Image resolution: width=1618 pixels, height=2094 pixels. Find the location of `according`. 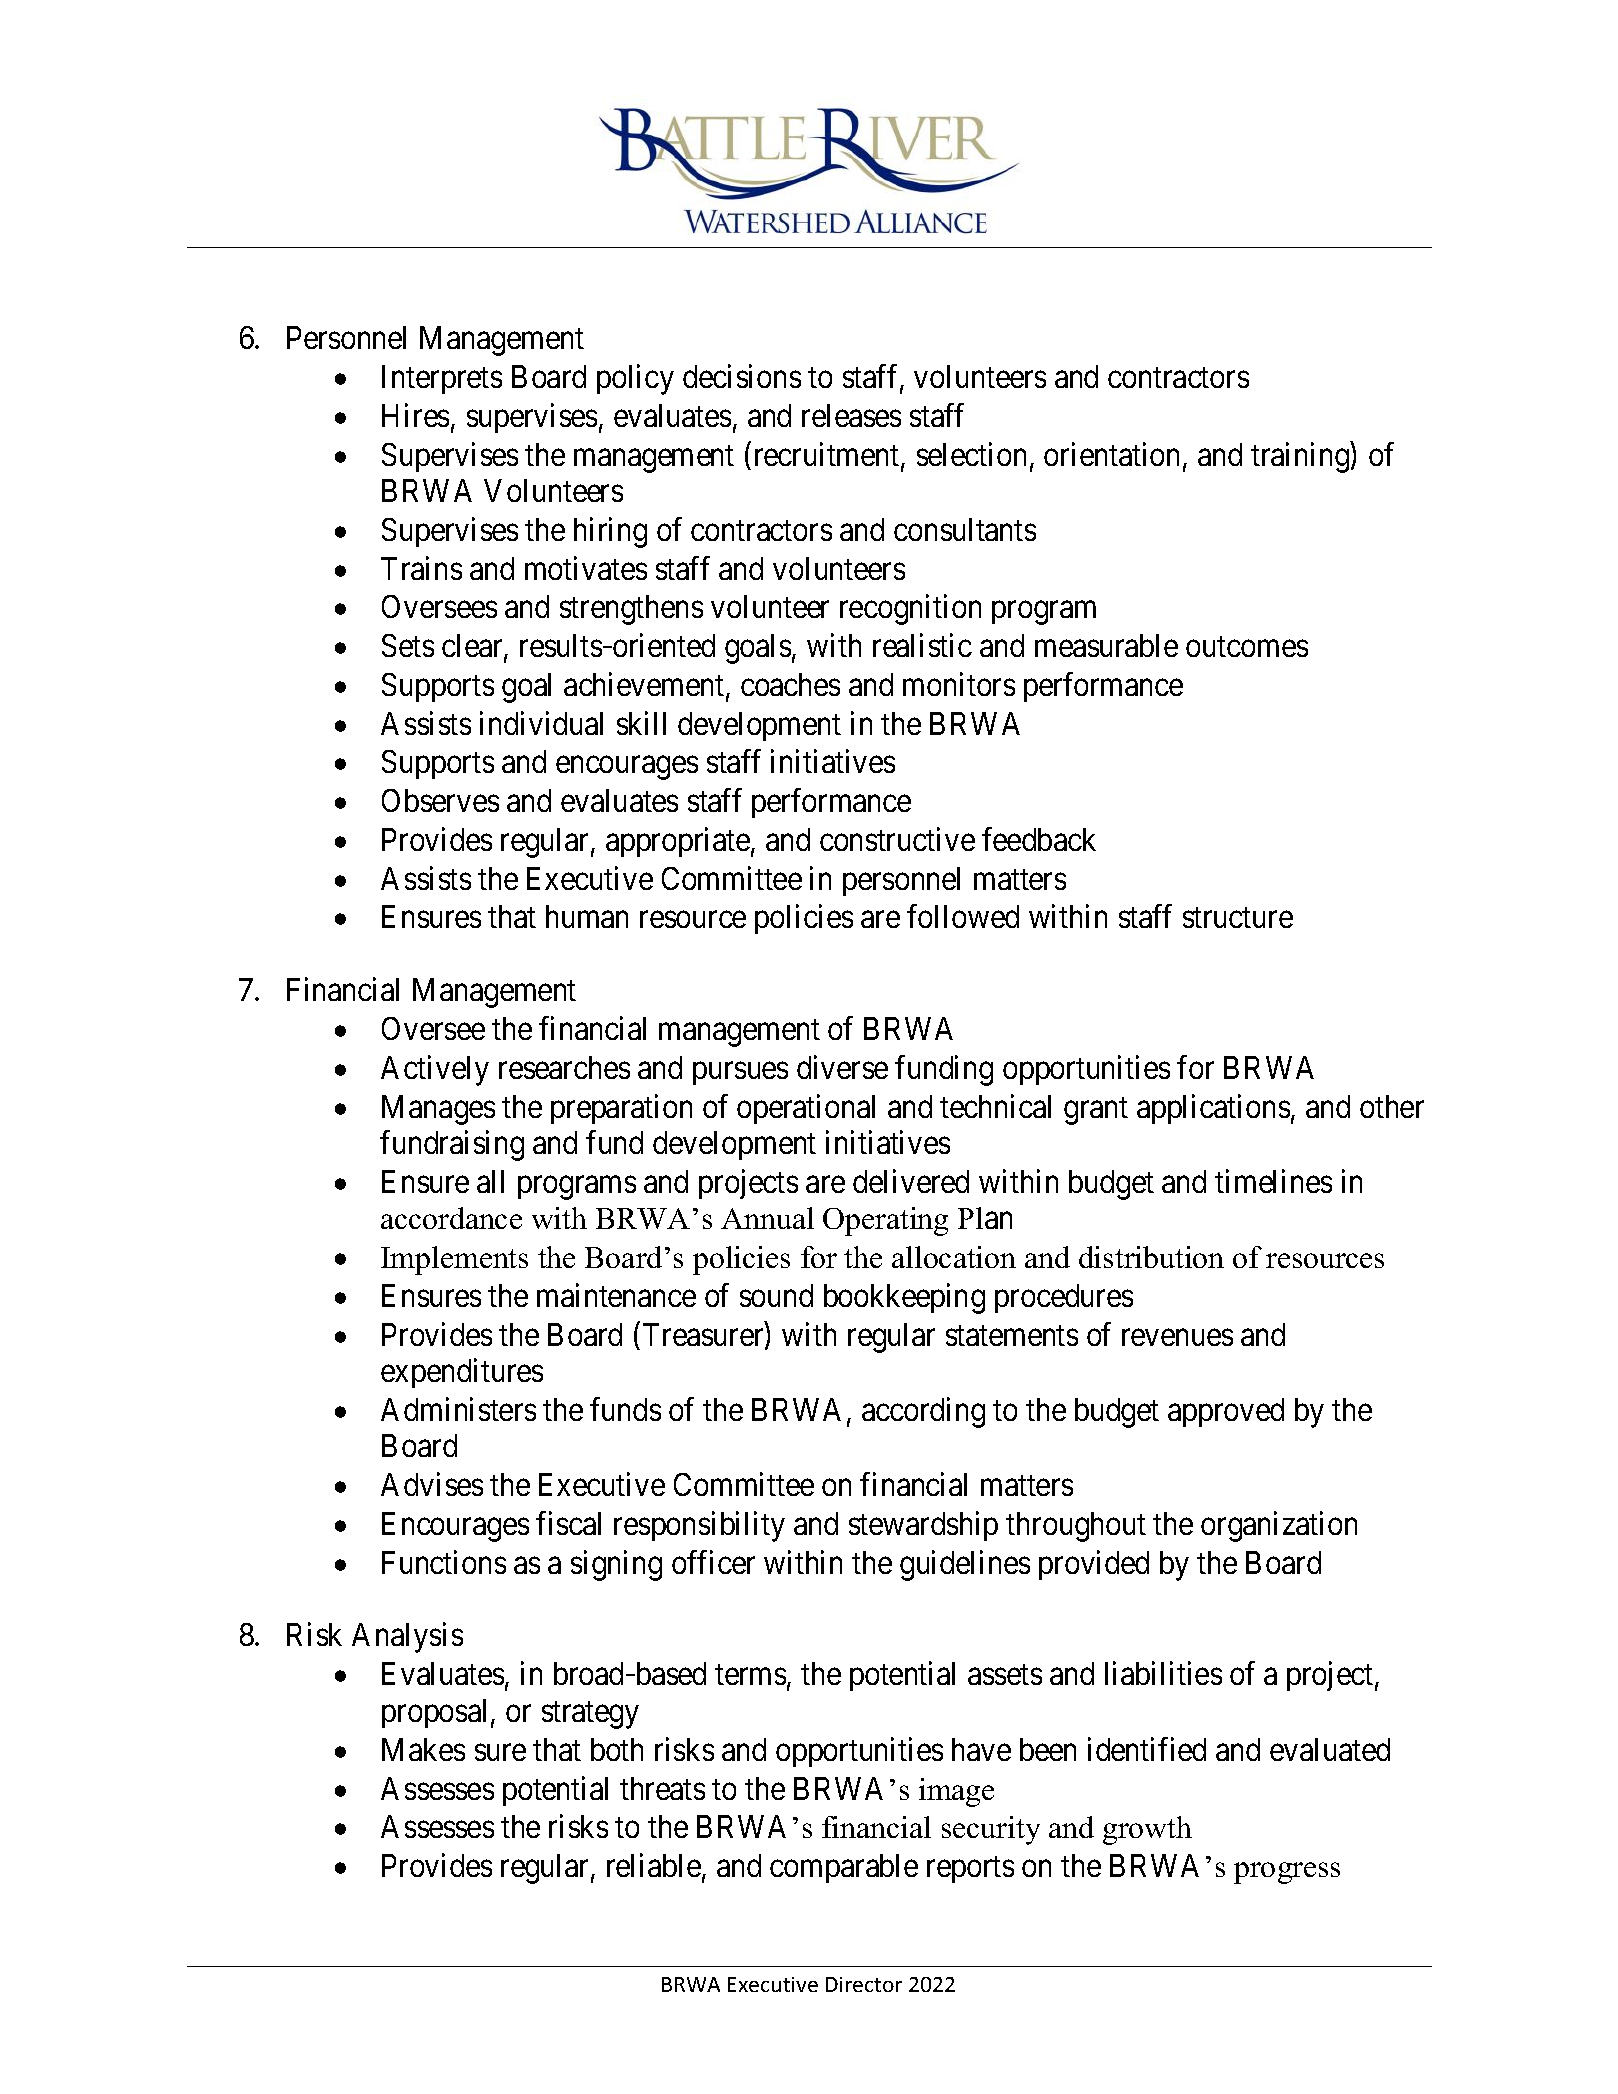

according is located at coordinates (923, 1412).
